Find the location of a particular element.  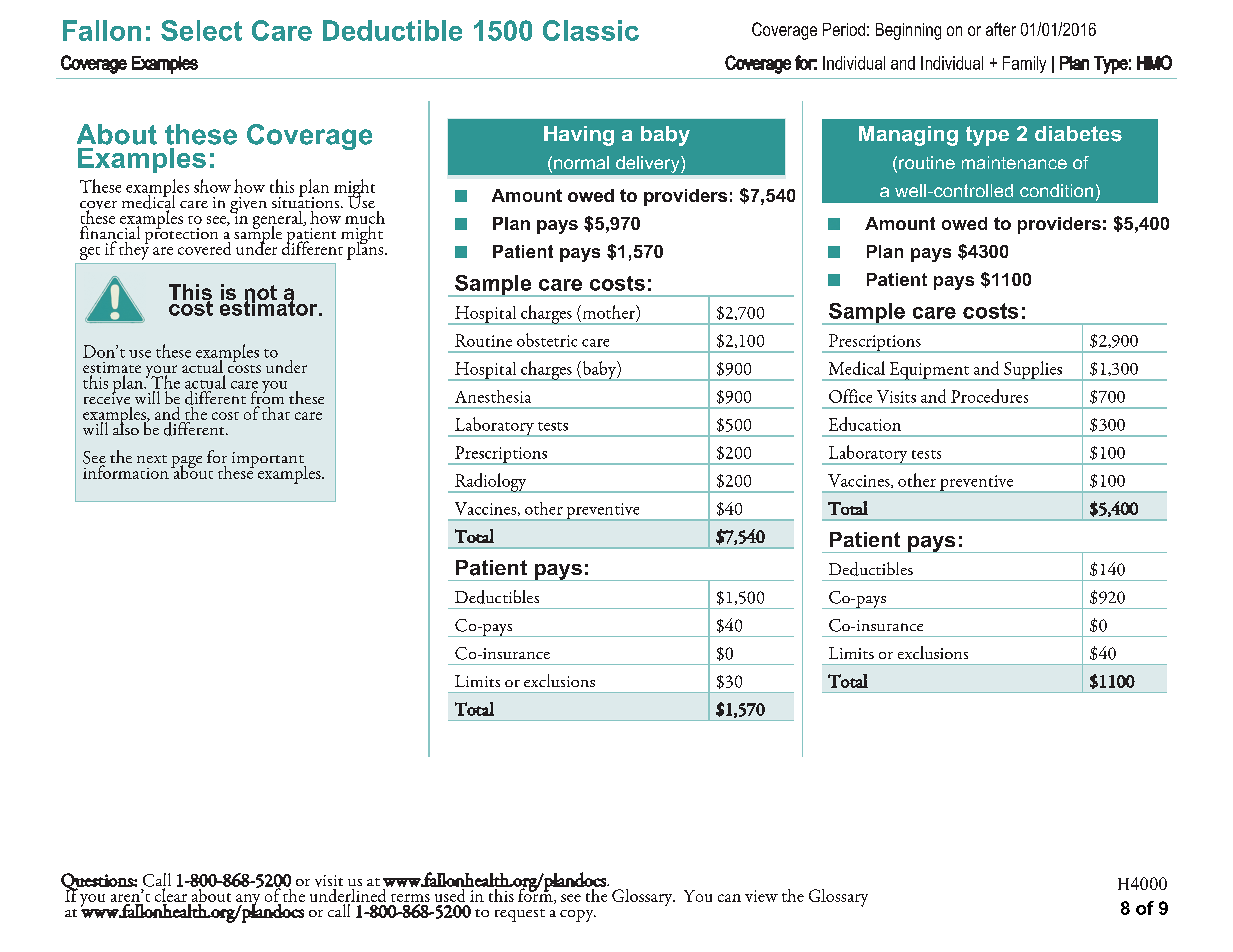

can is located at coordinates (729, 898).
